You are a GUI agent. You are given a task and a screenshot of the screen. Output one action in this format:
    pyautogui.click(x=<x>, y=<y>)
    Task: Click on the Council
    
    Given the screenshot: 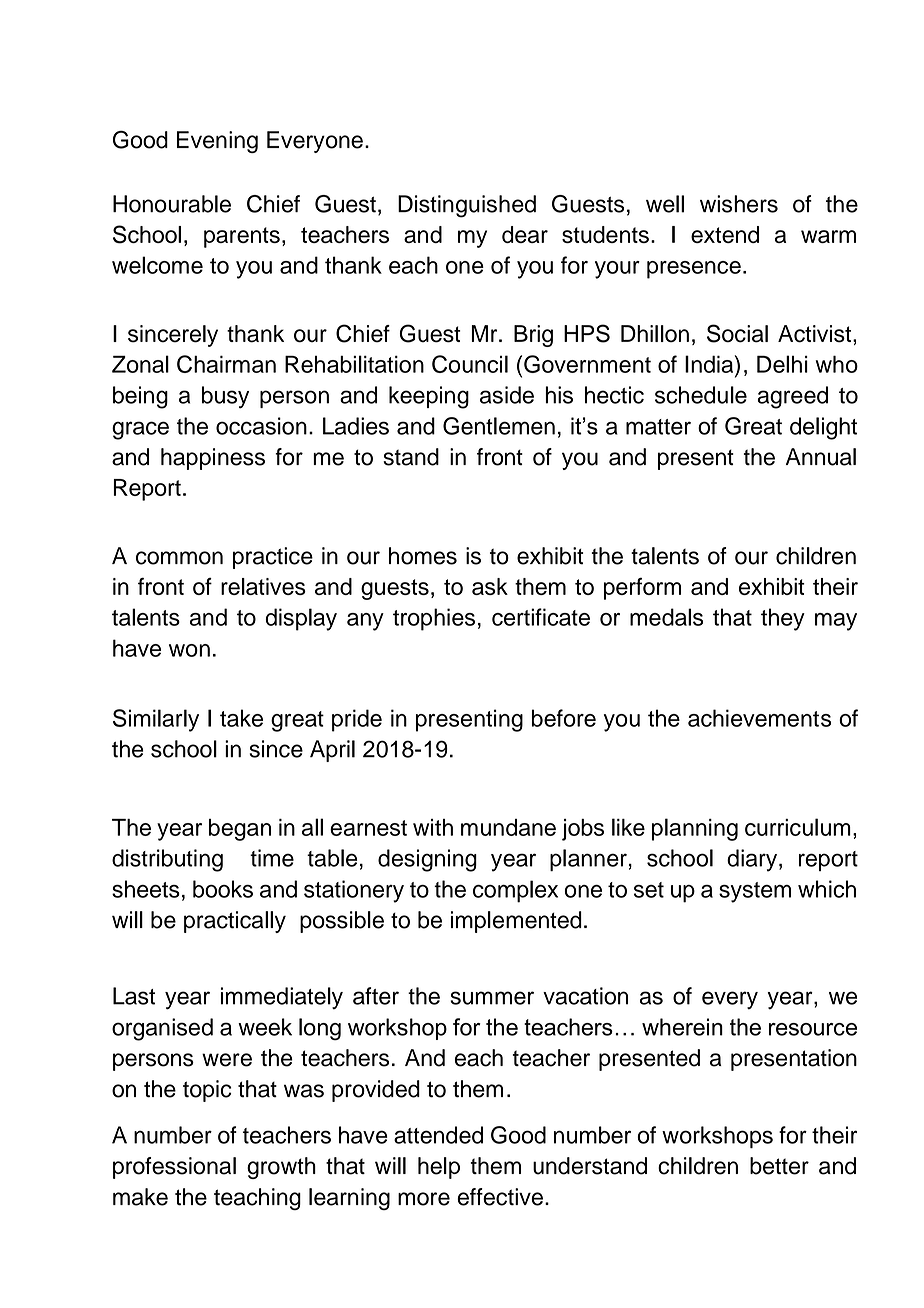 What is the action you would take?
    pyautogui.click(x=470, y=364)
